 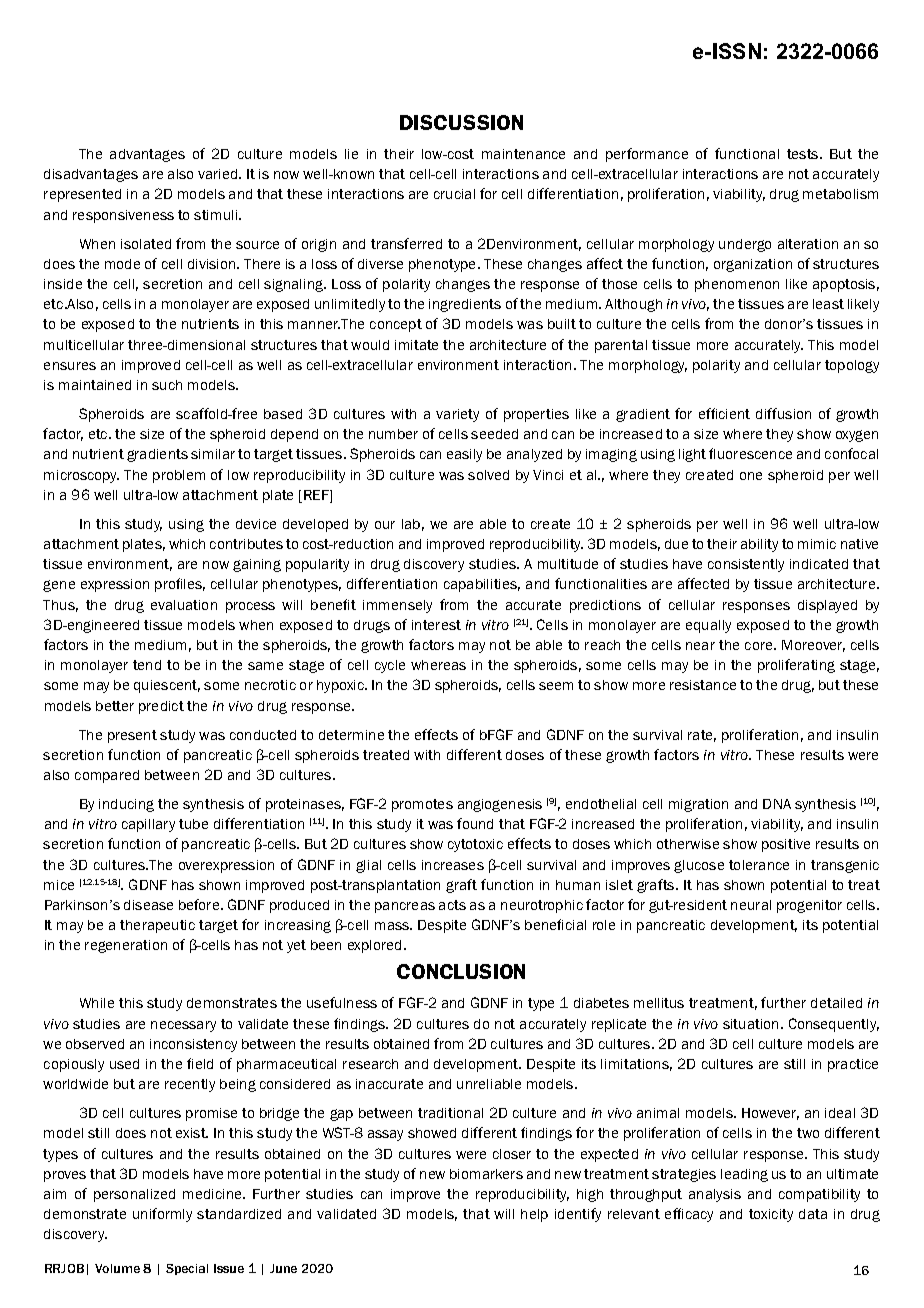 What do you see at coordinates (179, 476) in the page?
I see `problem` at bounding box center [179, 476].
